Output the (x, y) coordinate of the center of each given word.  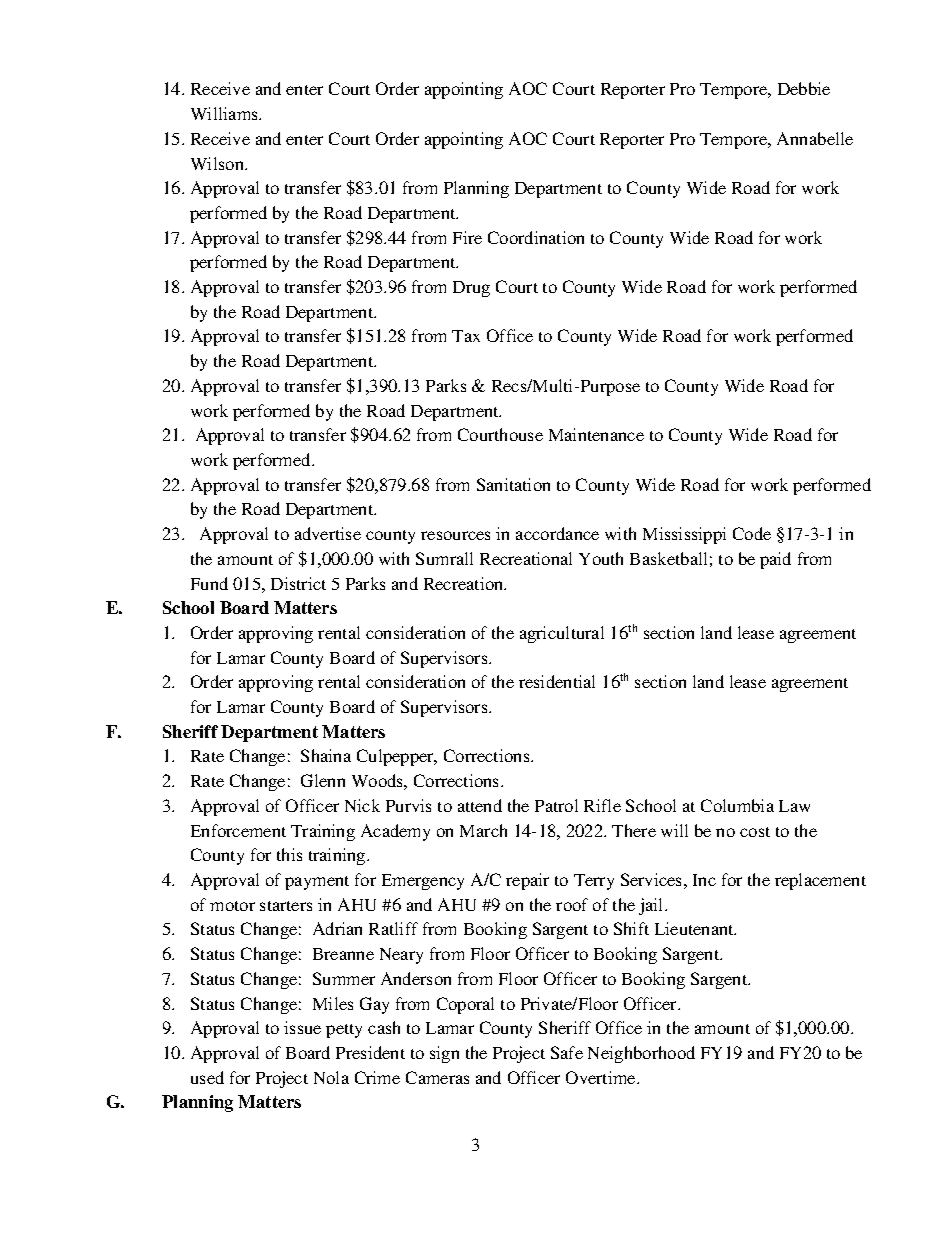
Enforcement (238, 830)
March (483, 830)
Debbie (804, 88)
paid (775, 560)
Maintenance (596, 434)
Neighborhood (641, 1054)
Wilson (219, 163)
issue (302, 1027)
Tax (466, 336)
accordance (557, 533)
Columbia (737, 805)
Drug (471, 289)
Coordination (536, 237)
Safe (567, 1052)
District (298, 583)
